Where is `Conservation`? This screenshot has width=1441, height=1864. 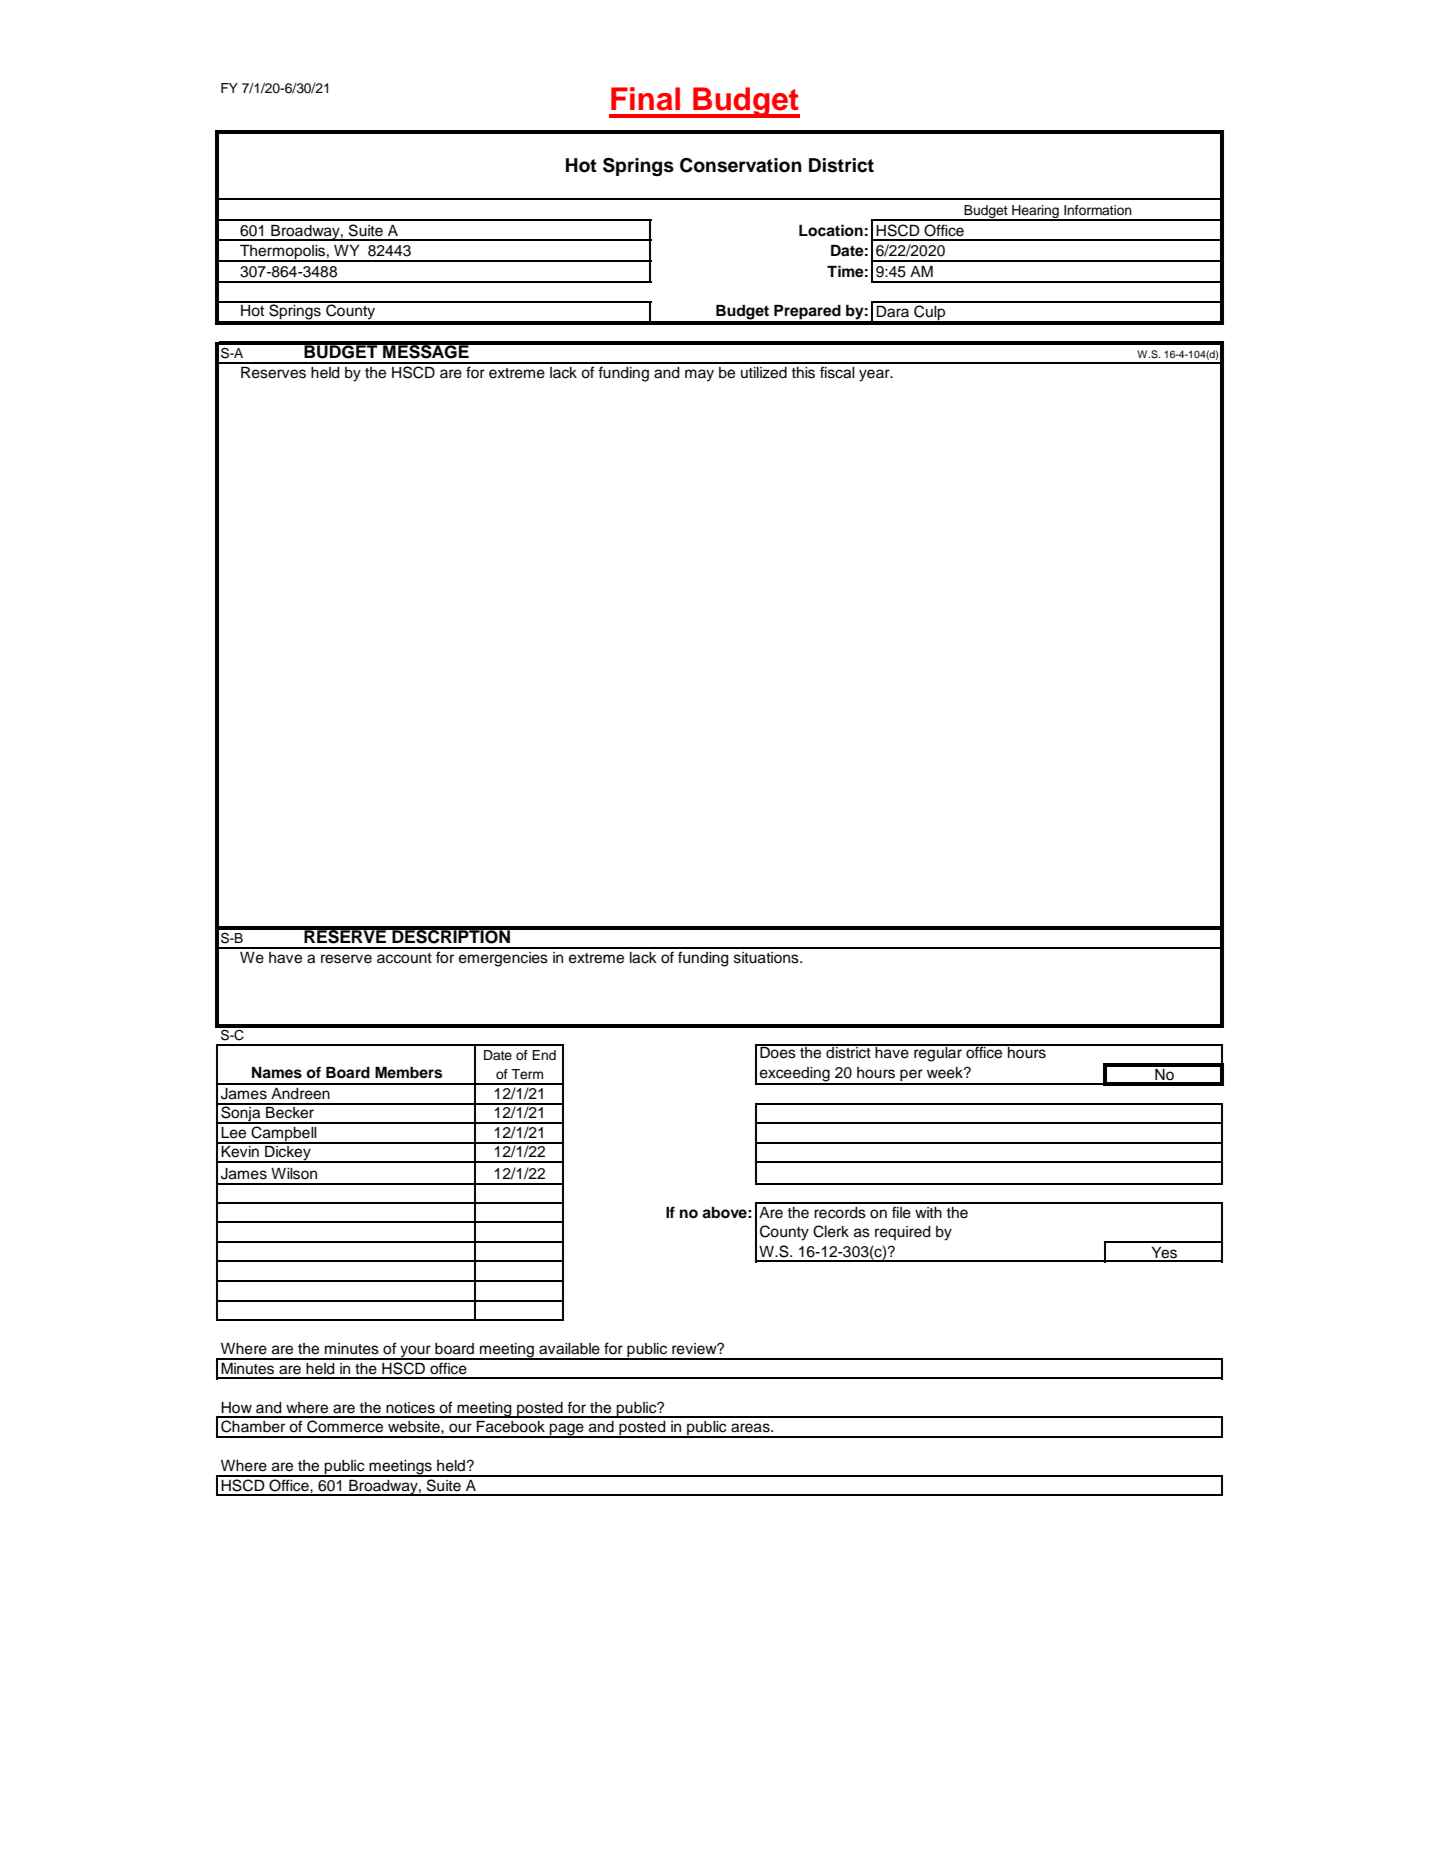 Conservation is located at coordinates (741, 165).
